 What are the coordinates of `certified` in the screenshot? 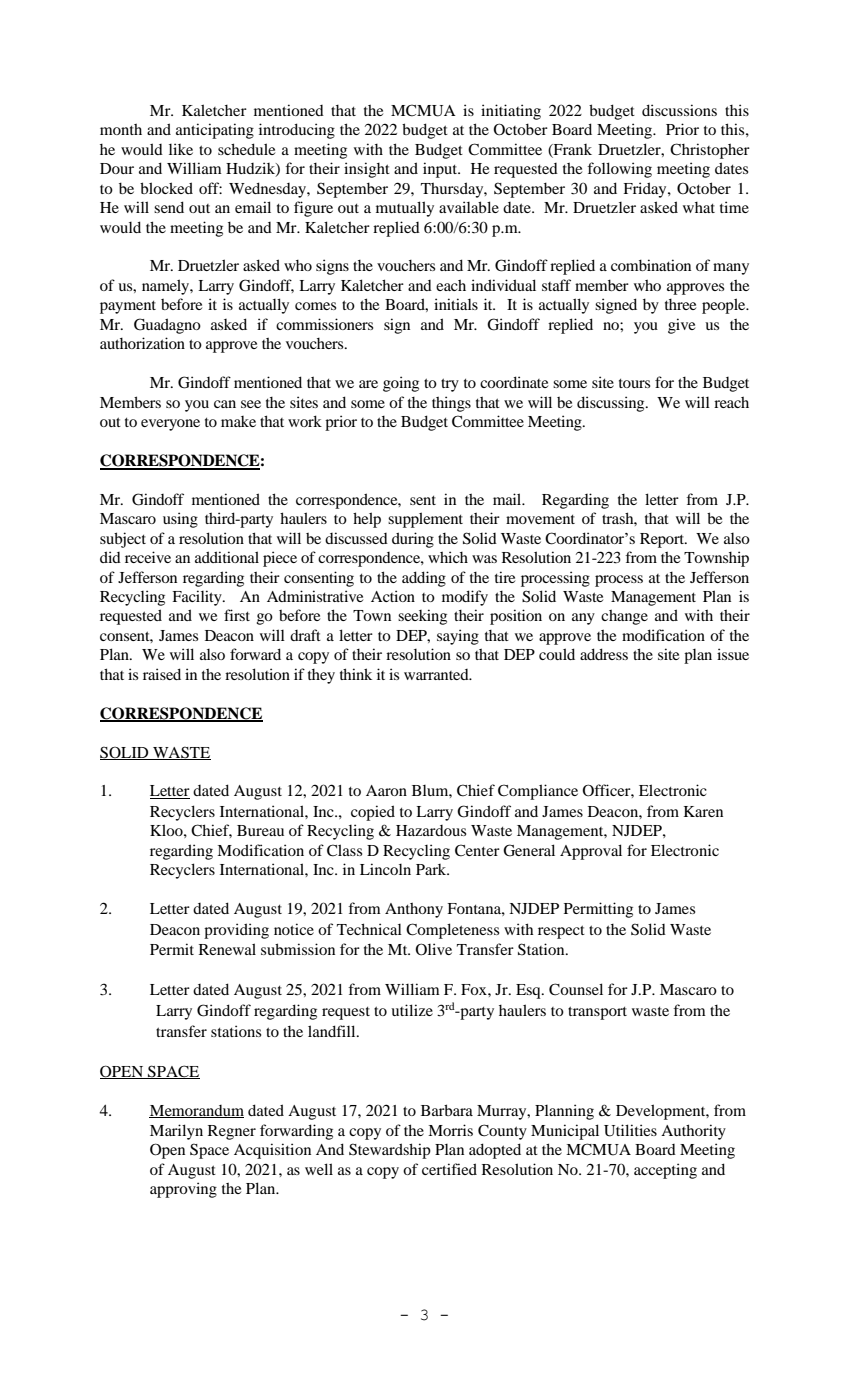 It's located at (449, 1169).
